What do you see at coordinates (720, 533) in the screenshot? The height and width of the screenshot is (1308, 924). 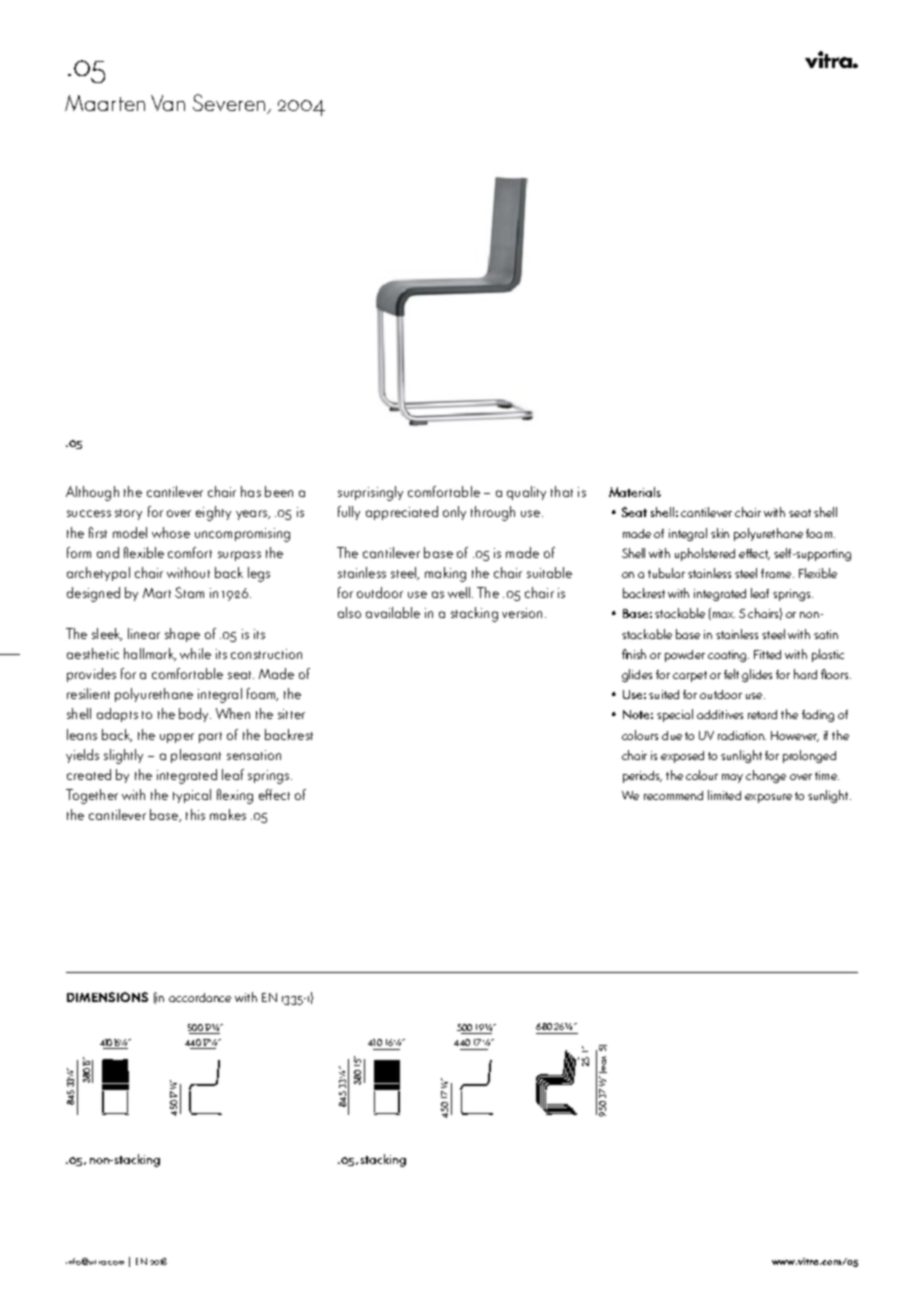 I see `skin` at bounding box center [720, 533].
